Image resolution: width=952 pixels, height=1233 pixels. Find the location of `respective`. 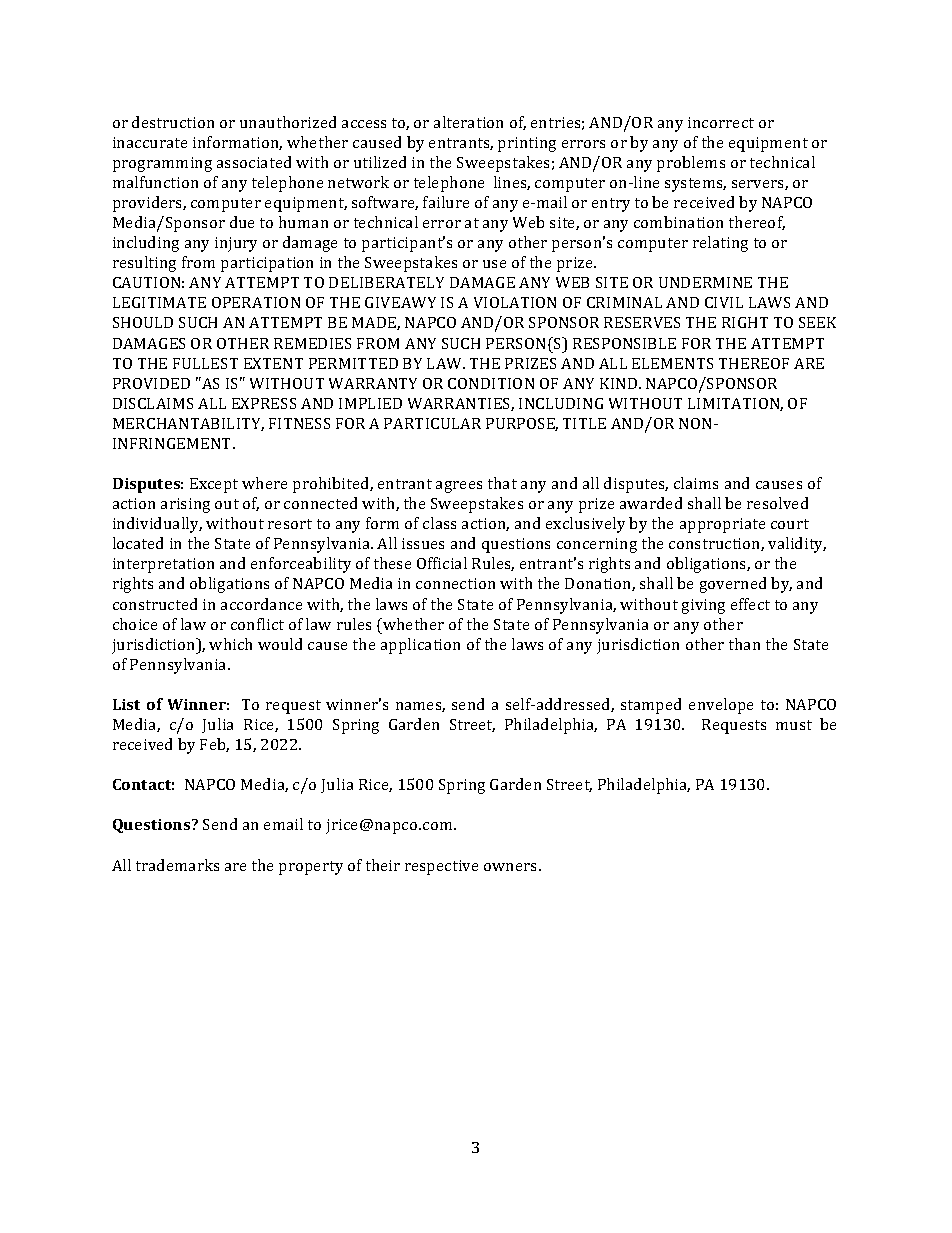

respective is located at coordinates (441, 867).
